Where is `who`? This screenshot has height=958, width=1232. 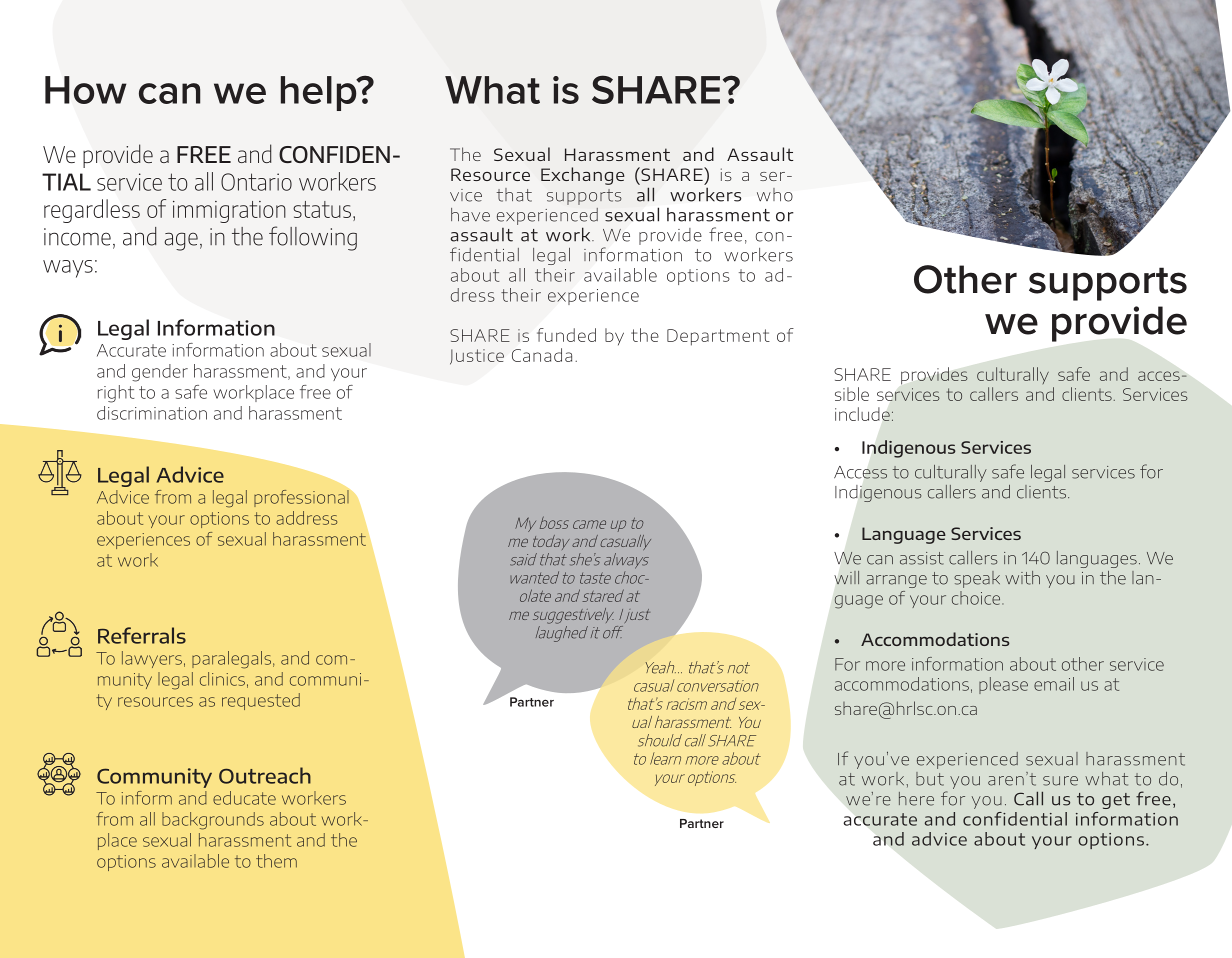 who is located at coordinates (775, 195).
